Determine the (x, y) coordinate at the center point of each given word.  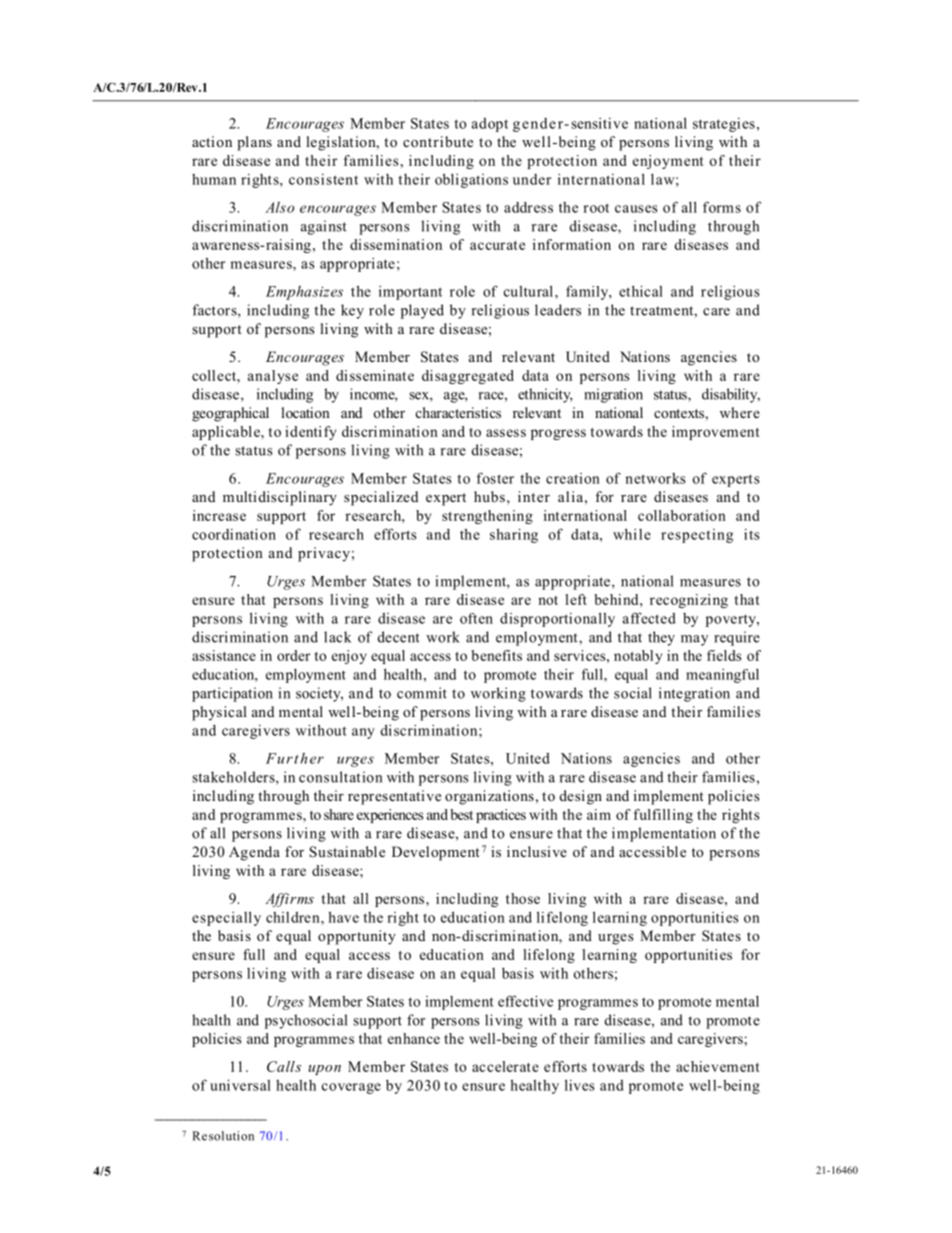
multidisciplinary (280, 498)
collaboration (682, 515)
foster (495, 478)
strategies (724, 125)
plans (254, 143)
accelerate (505, 1066)
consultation (340, 777)
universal (240, 1085)
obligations (471, 180)
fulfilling (663, 816)
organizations (489, 797)
